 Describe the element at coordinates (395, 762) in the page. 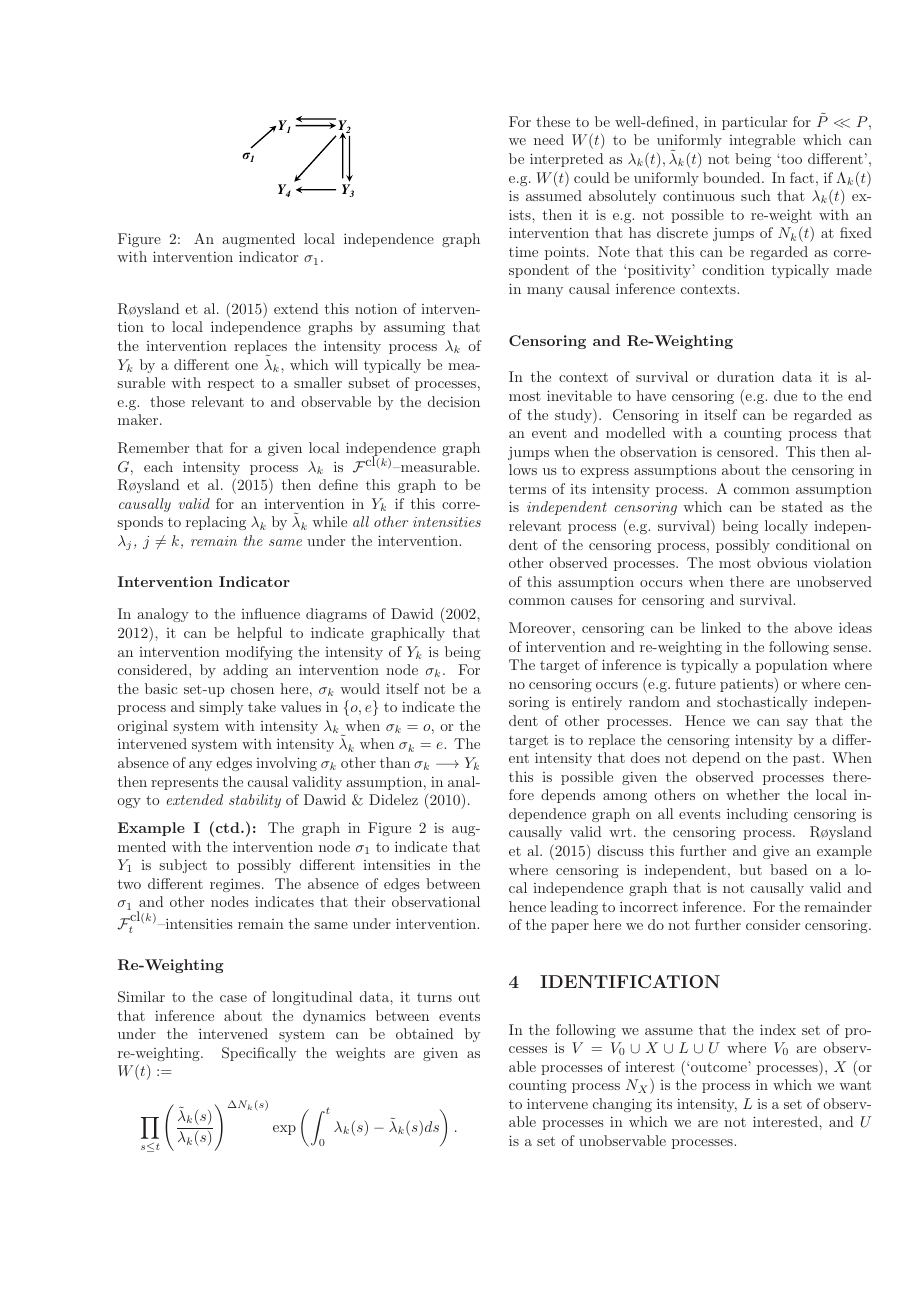

I see `than` at that location.
